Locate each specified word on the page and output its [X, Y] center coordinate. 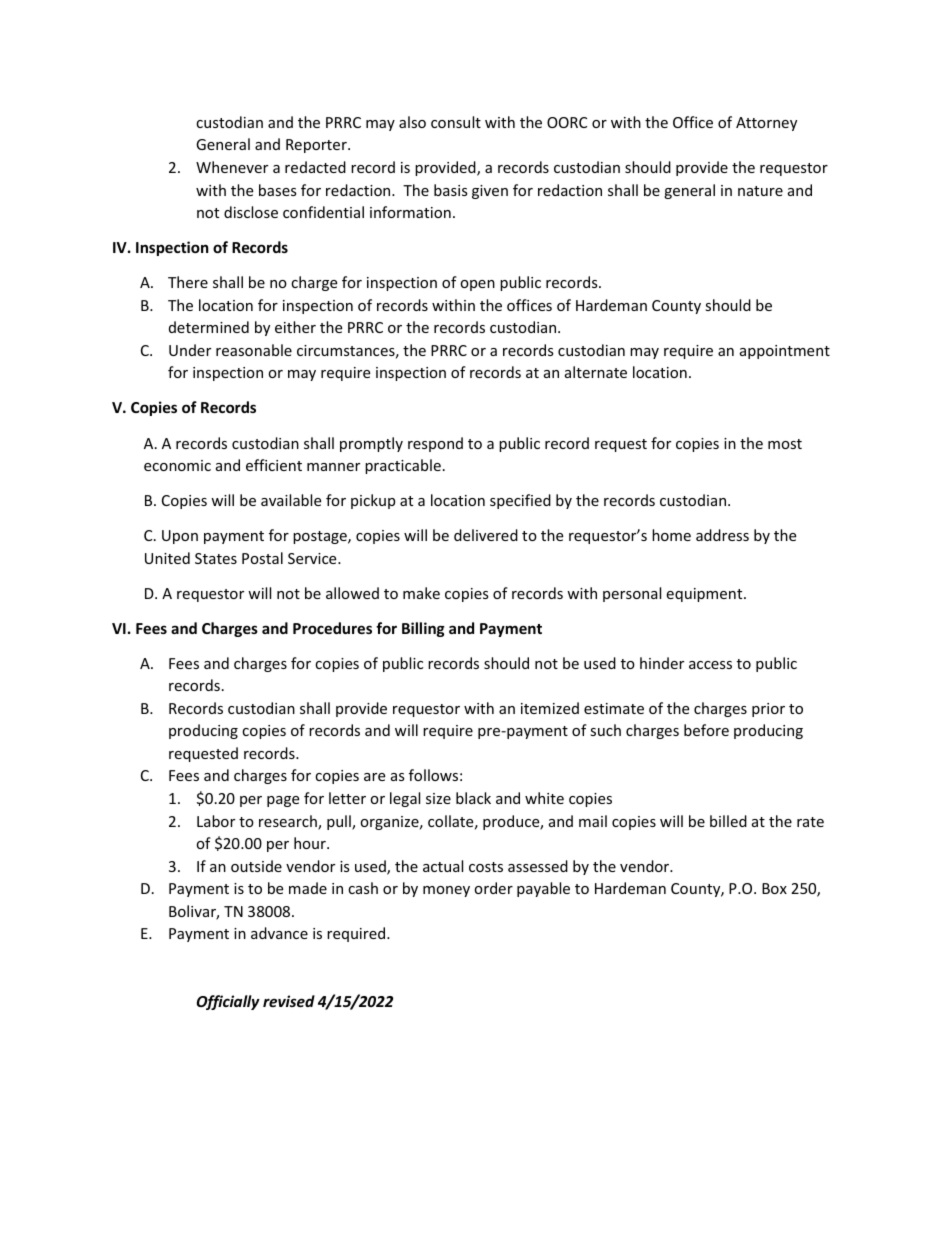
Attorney [766, 124]
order [493, 888]
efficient [274, 465]
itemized [550, 708]
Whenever [232, 167]
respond [435, 444]
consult [456, 122]
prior [768, 710]
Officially [228, 1002]
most [785, 444]
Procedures [332, 628]
